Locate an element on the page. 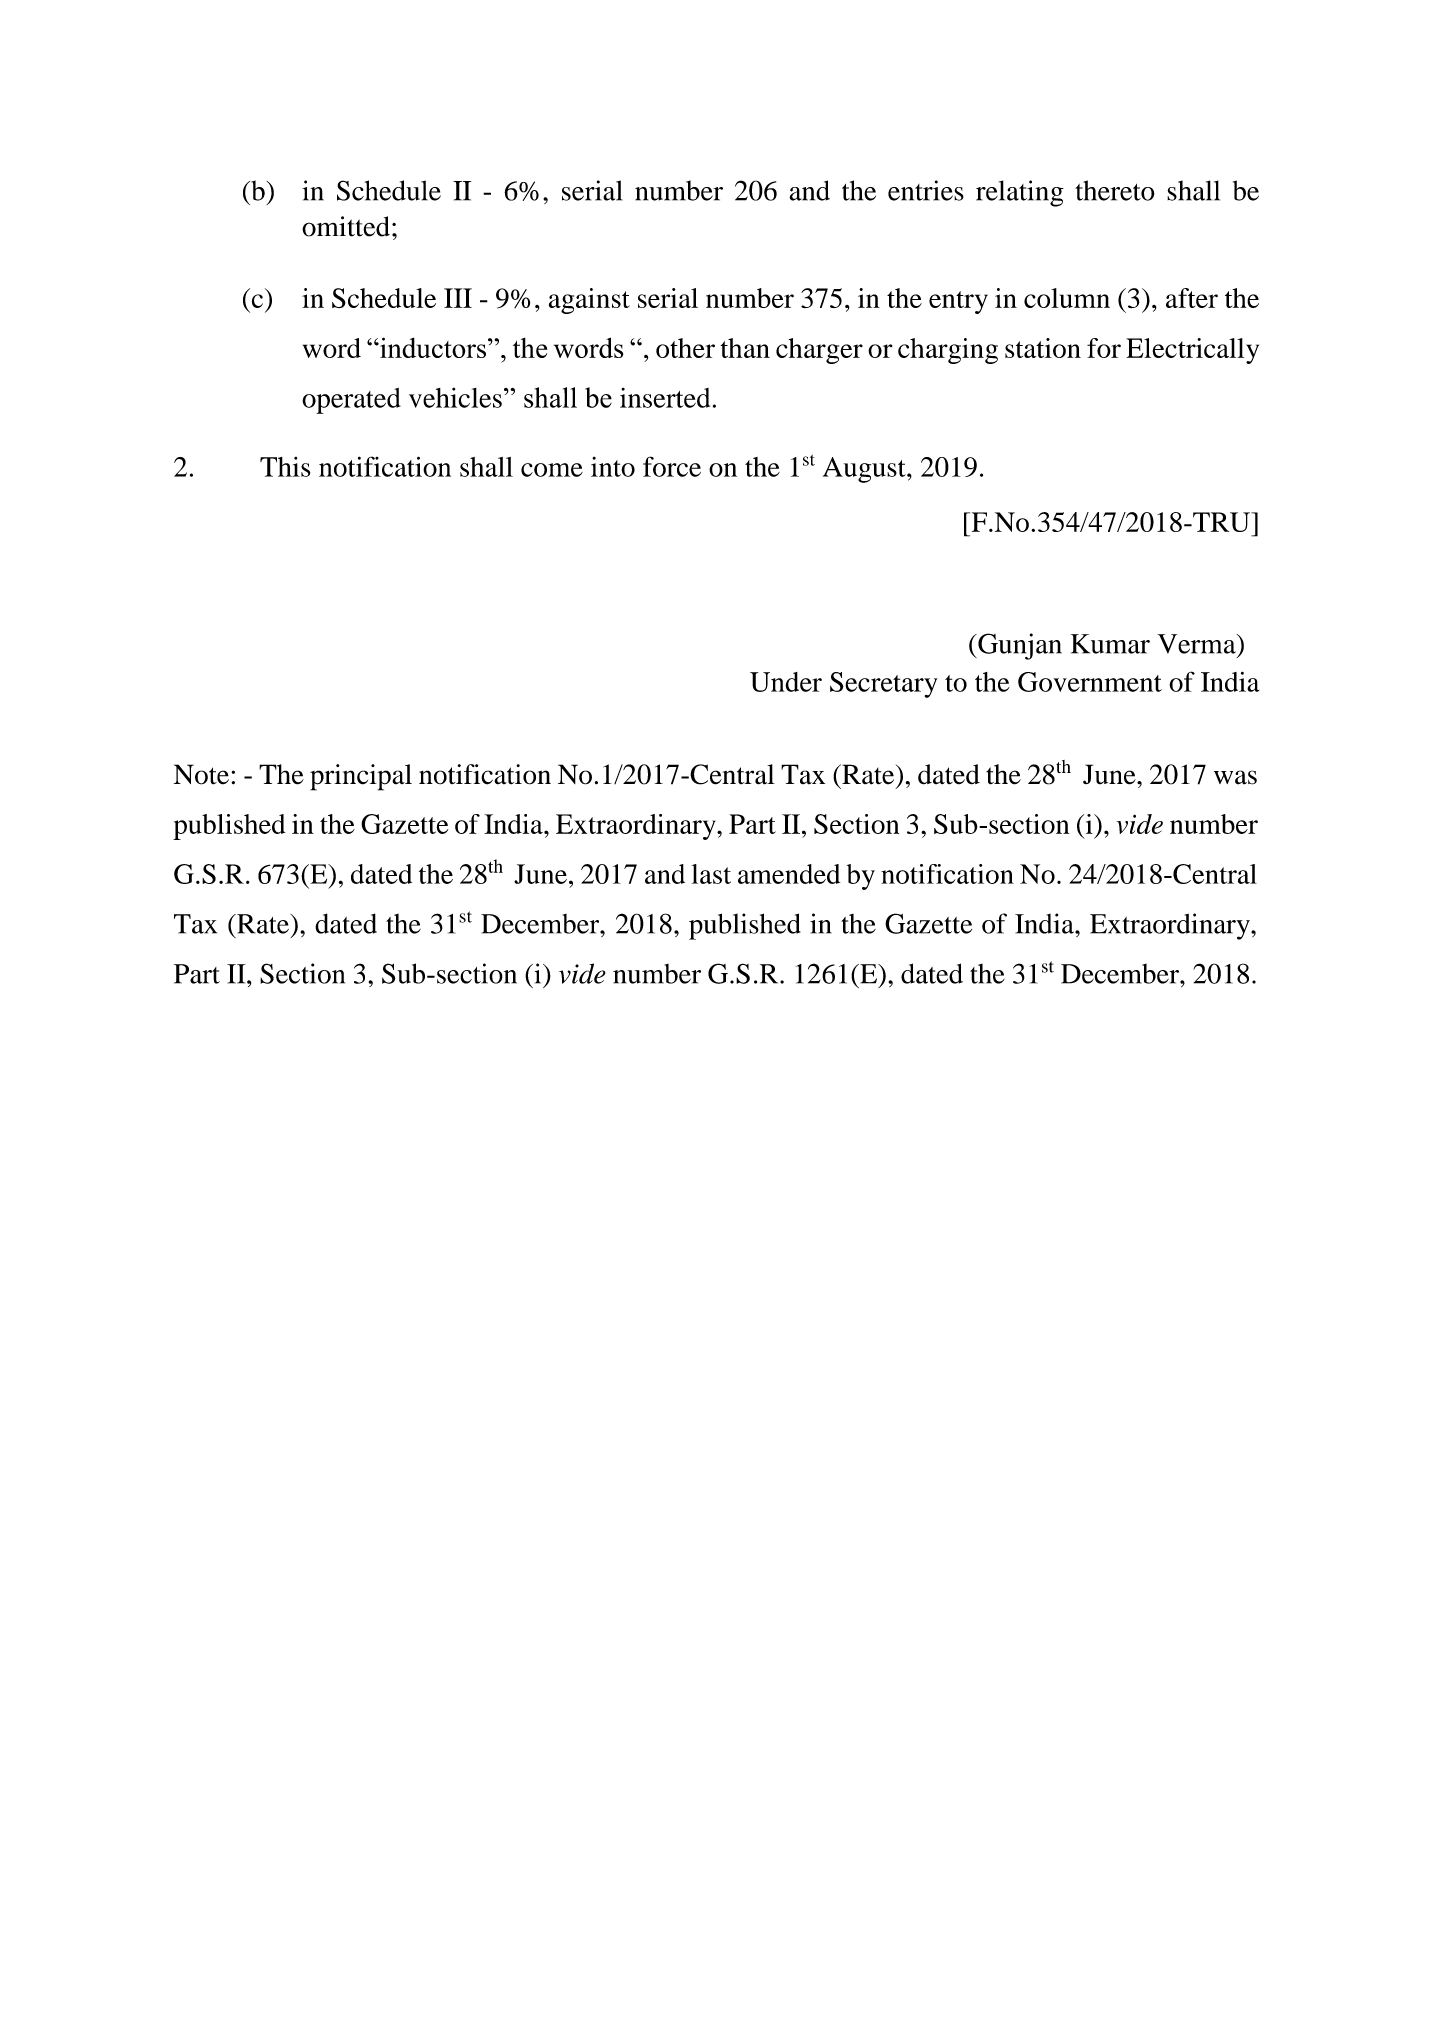 The image size is (1433, 2027). force is located at coordinates (672, 466).
